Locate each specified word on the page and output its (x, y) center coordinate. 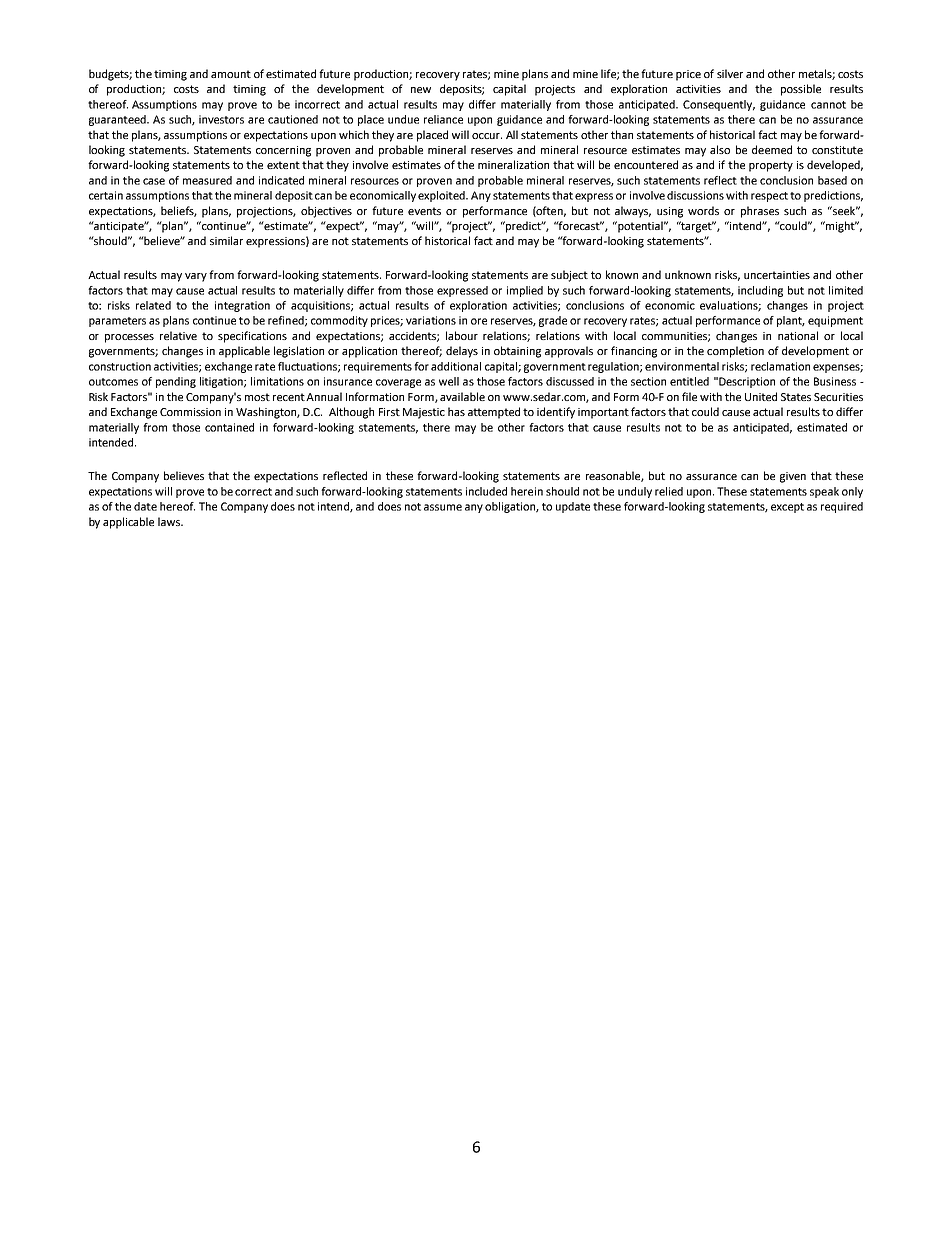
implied (525, 291)
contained (229, 427)
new (421, 90)
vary (196, 277)
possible (801, 90)
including (760, 291)
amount (231, 74)
